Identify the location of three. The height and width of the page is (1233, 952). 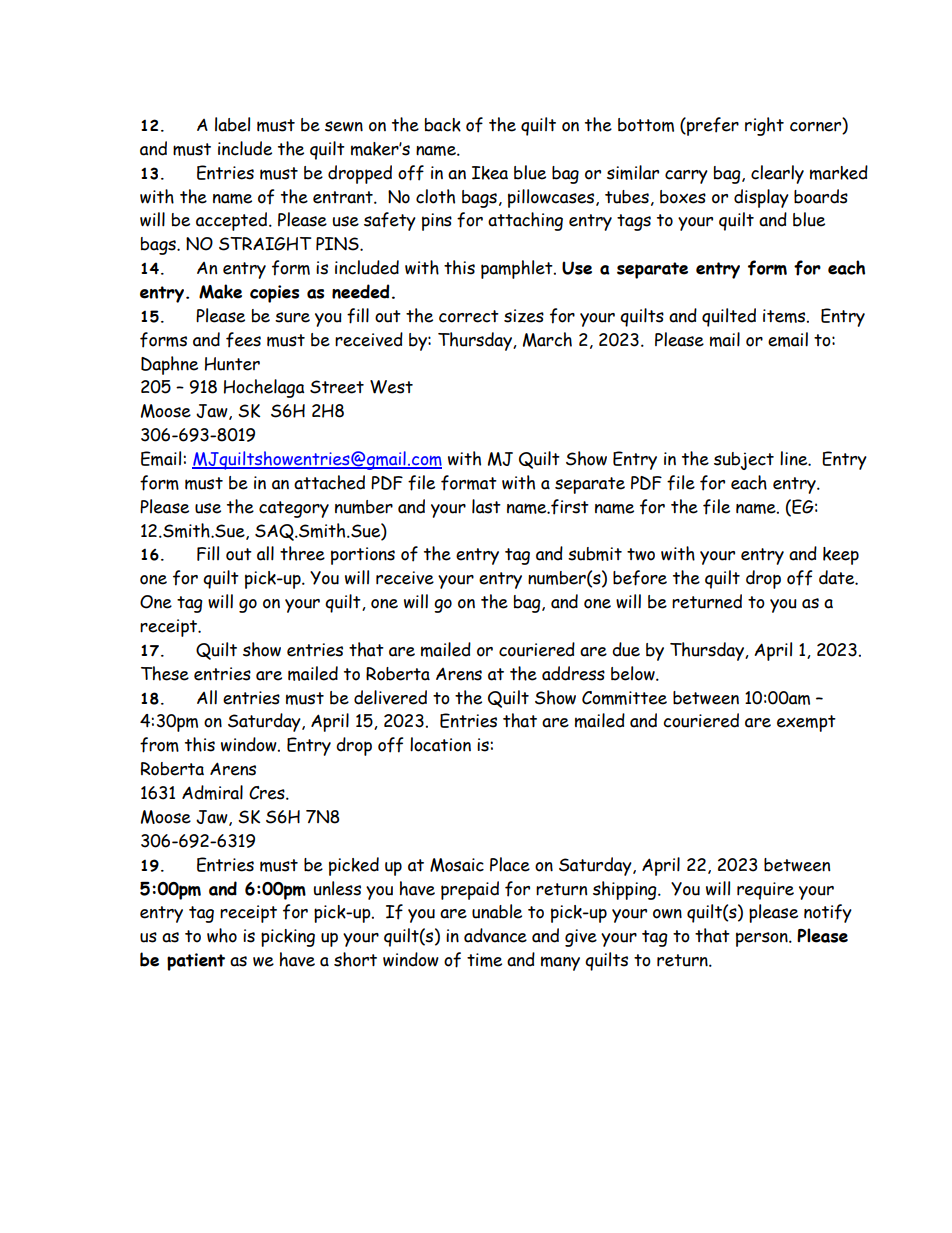
(302, 553).
